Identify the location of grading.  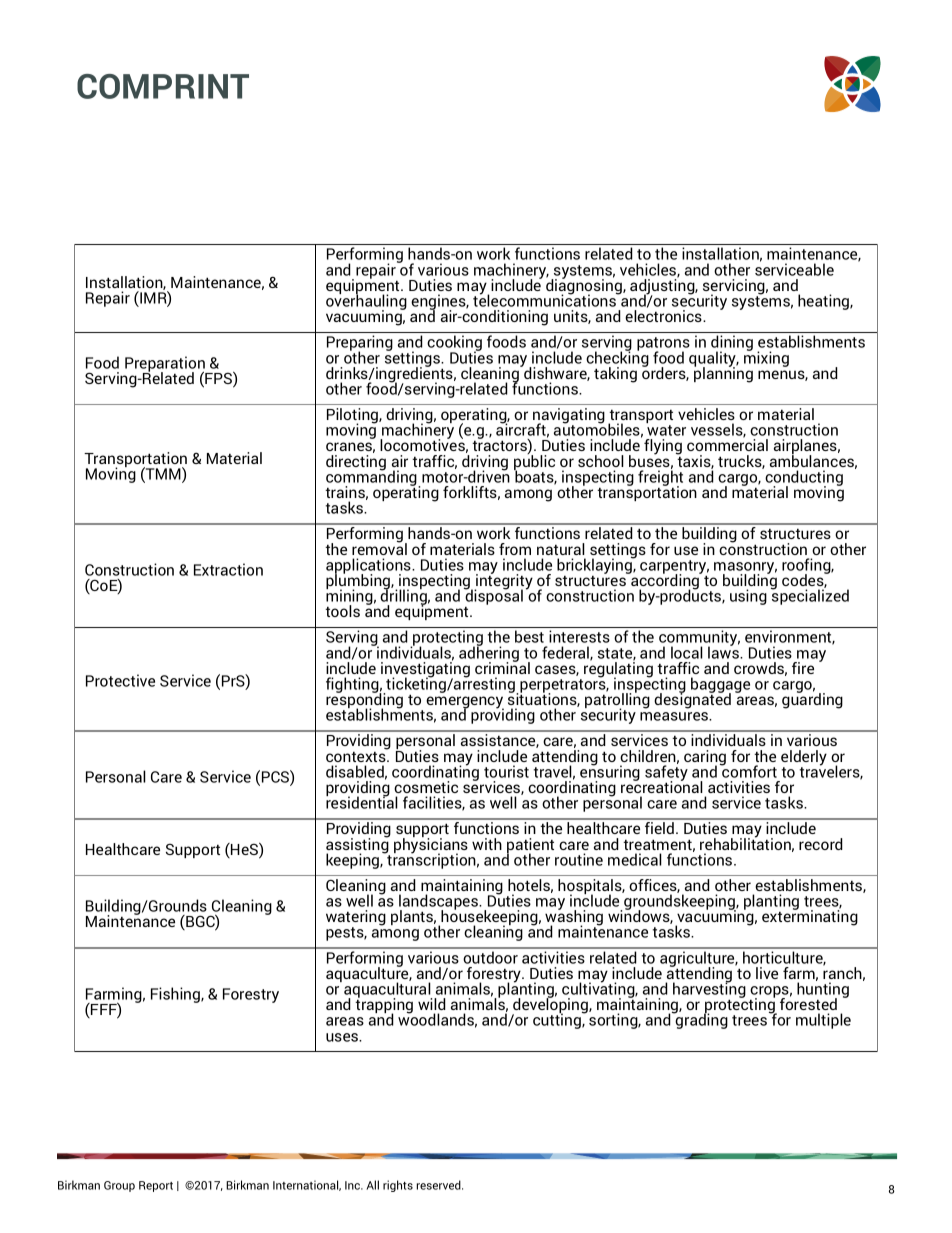
(701, 1020).
